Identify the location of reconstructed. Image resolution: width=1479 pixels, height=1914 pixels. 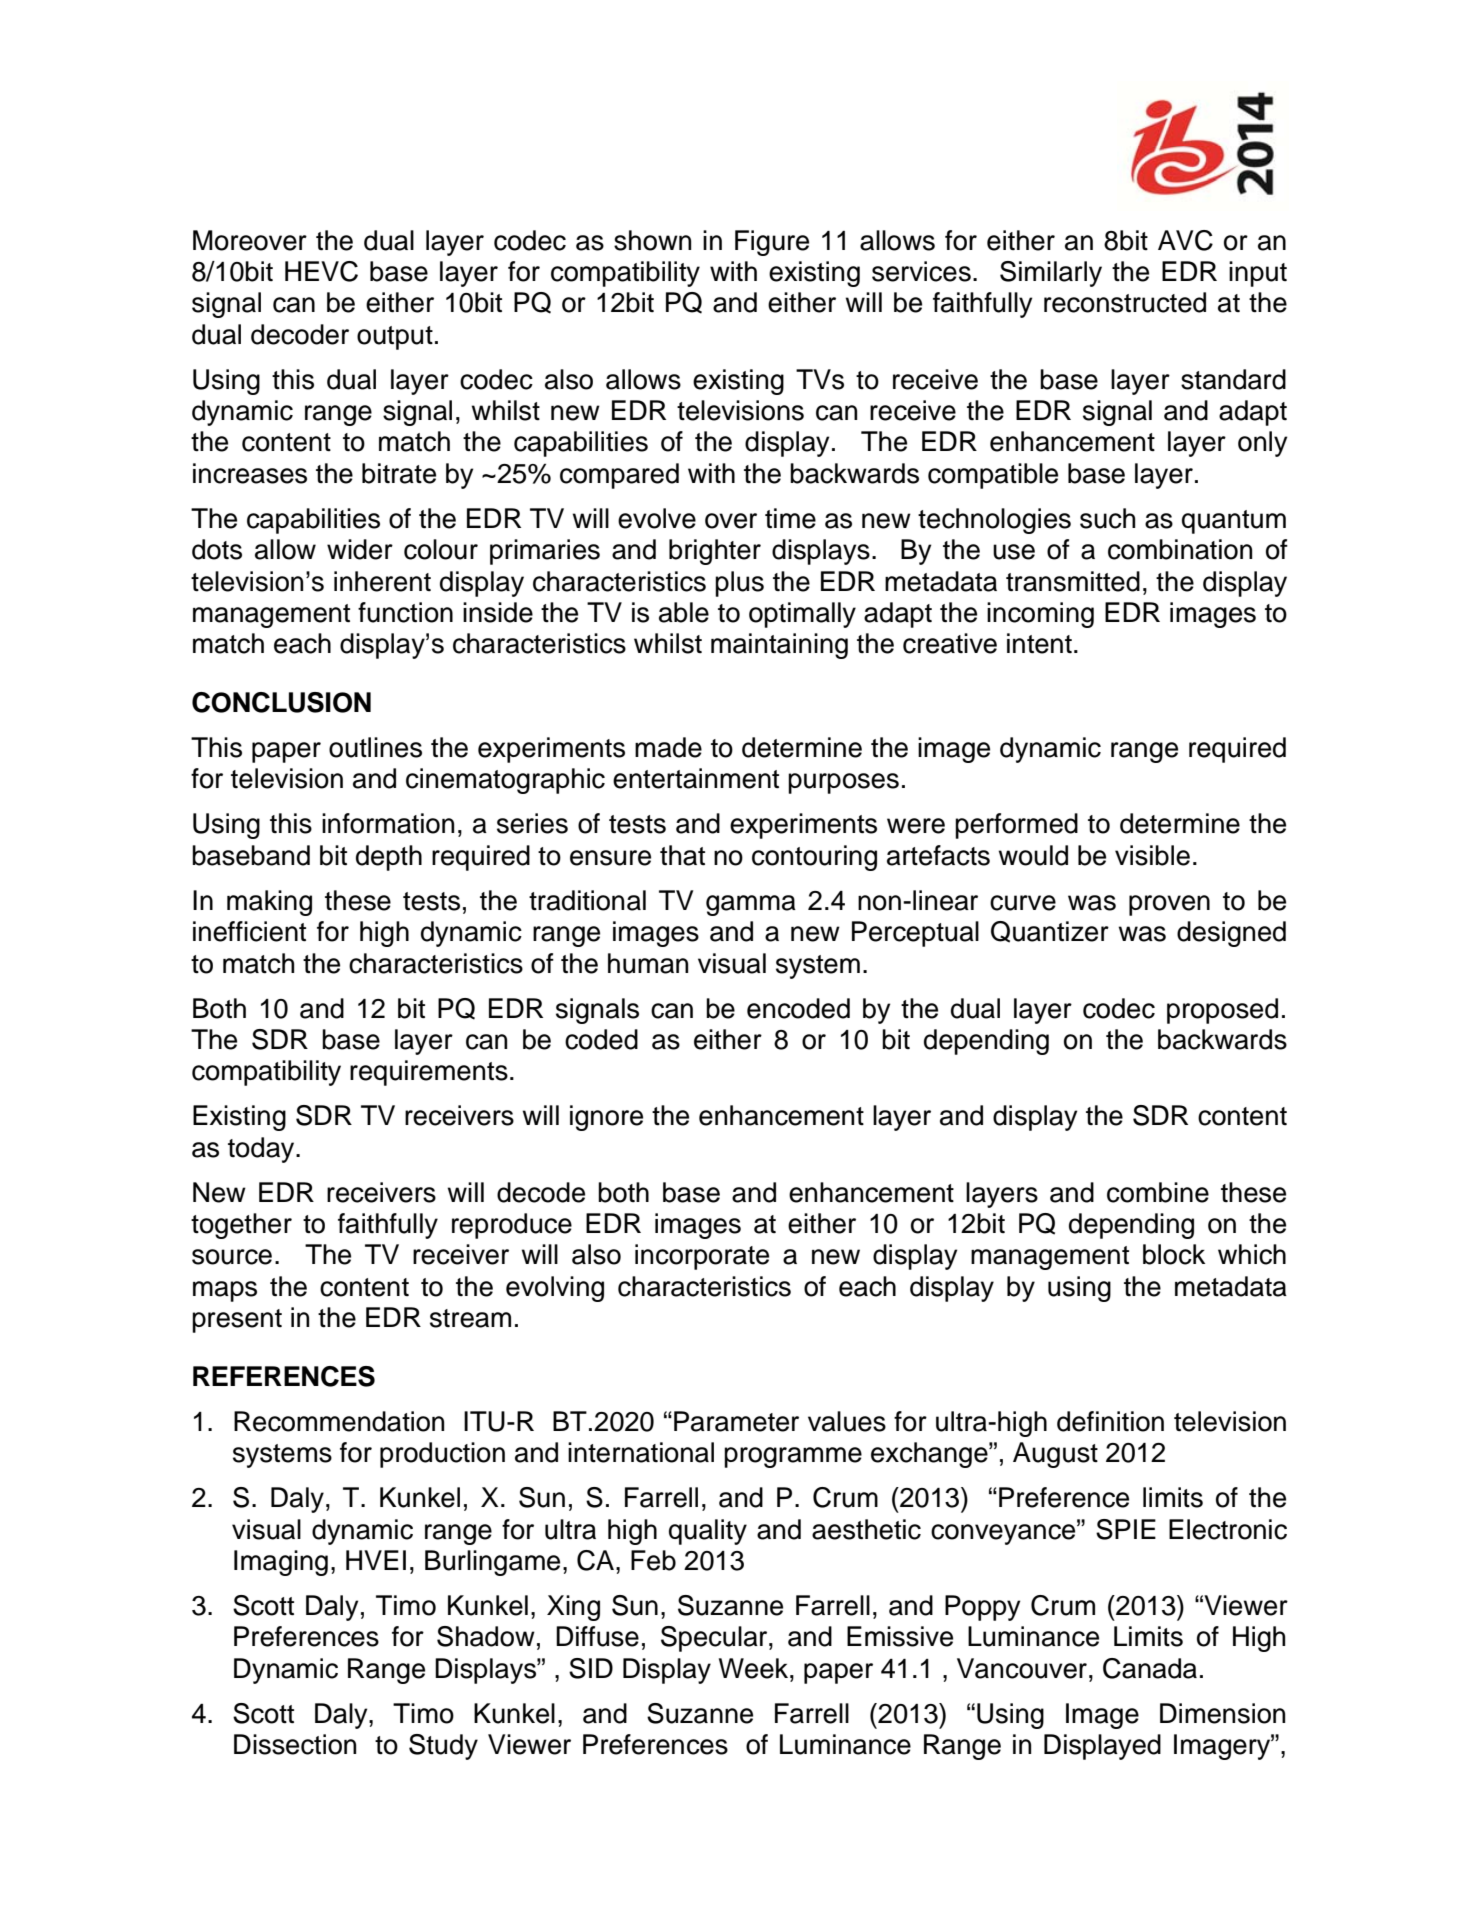
(1125, 302).
